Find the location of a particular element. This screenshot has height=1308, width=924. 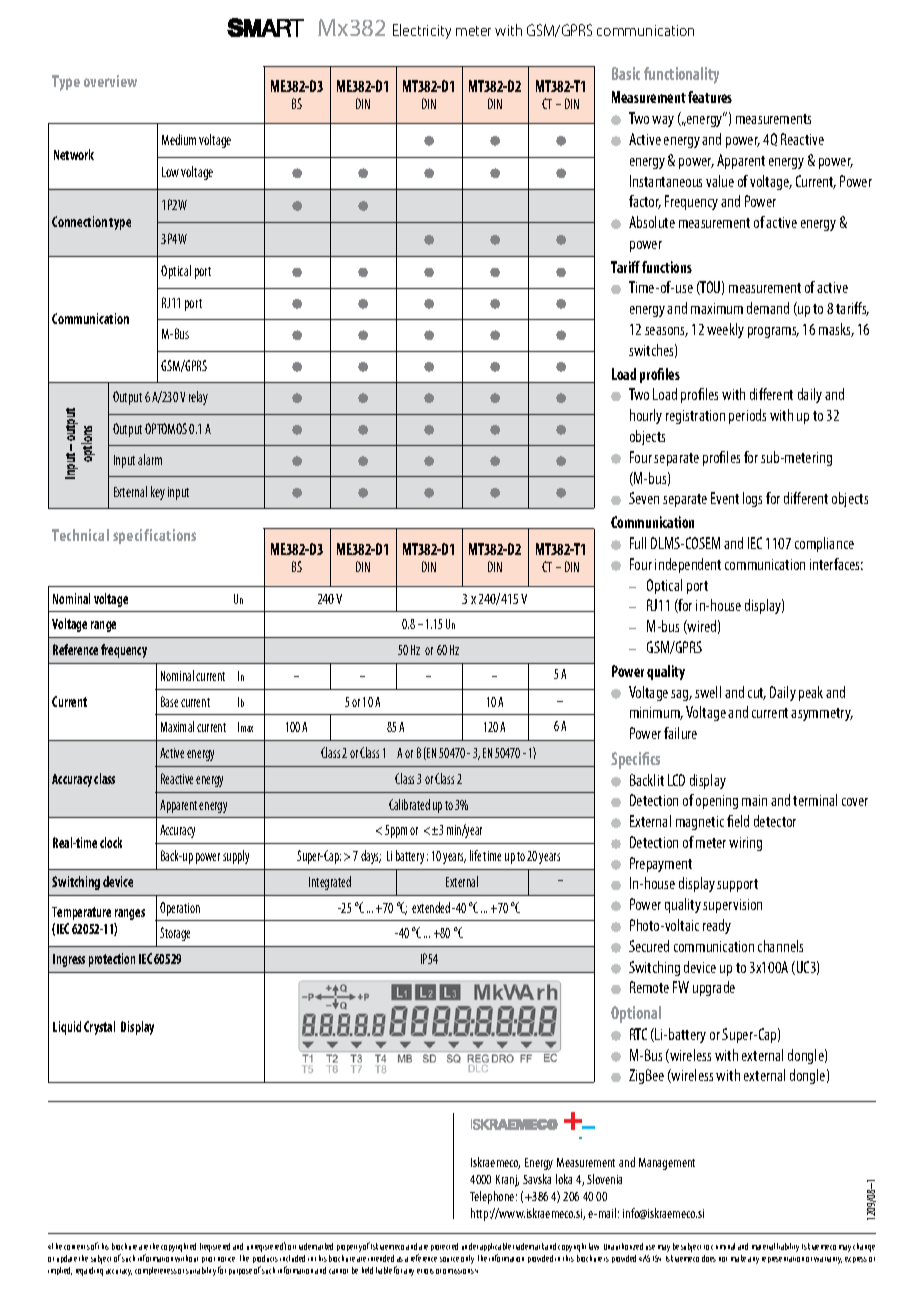

material is located at coordinates (763, 1246).
